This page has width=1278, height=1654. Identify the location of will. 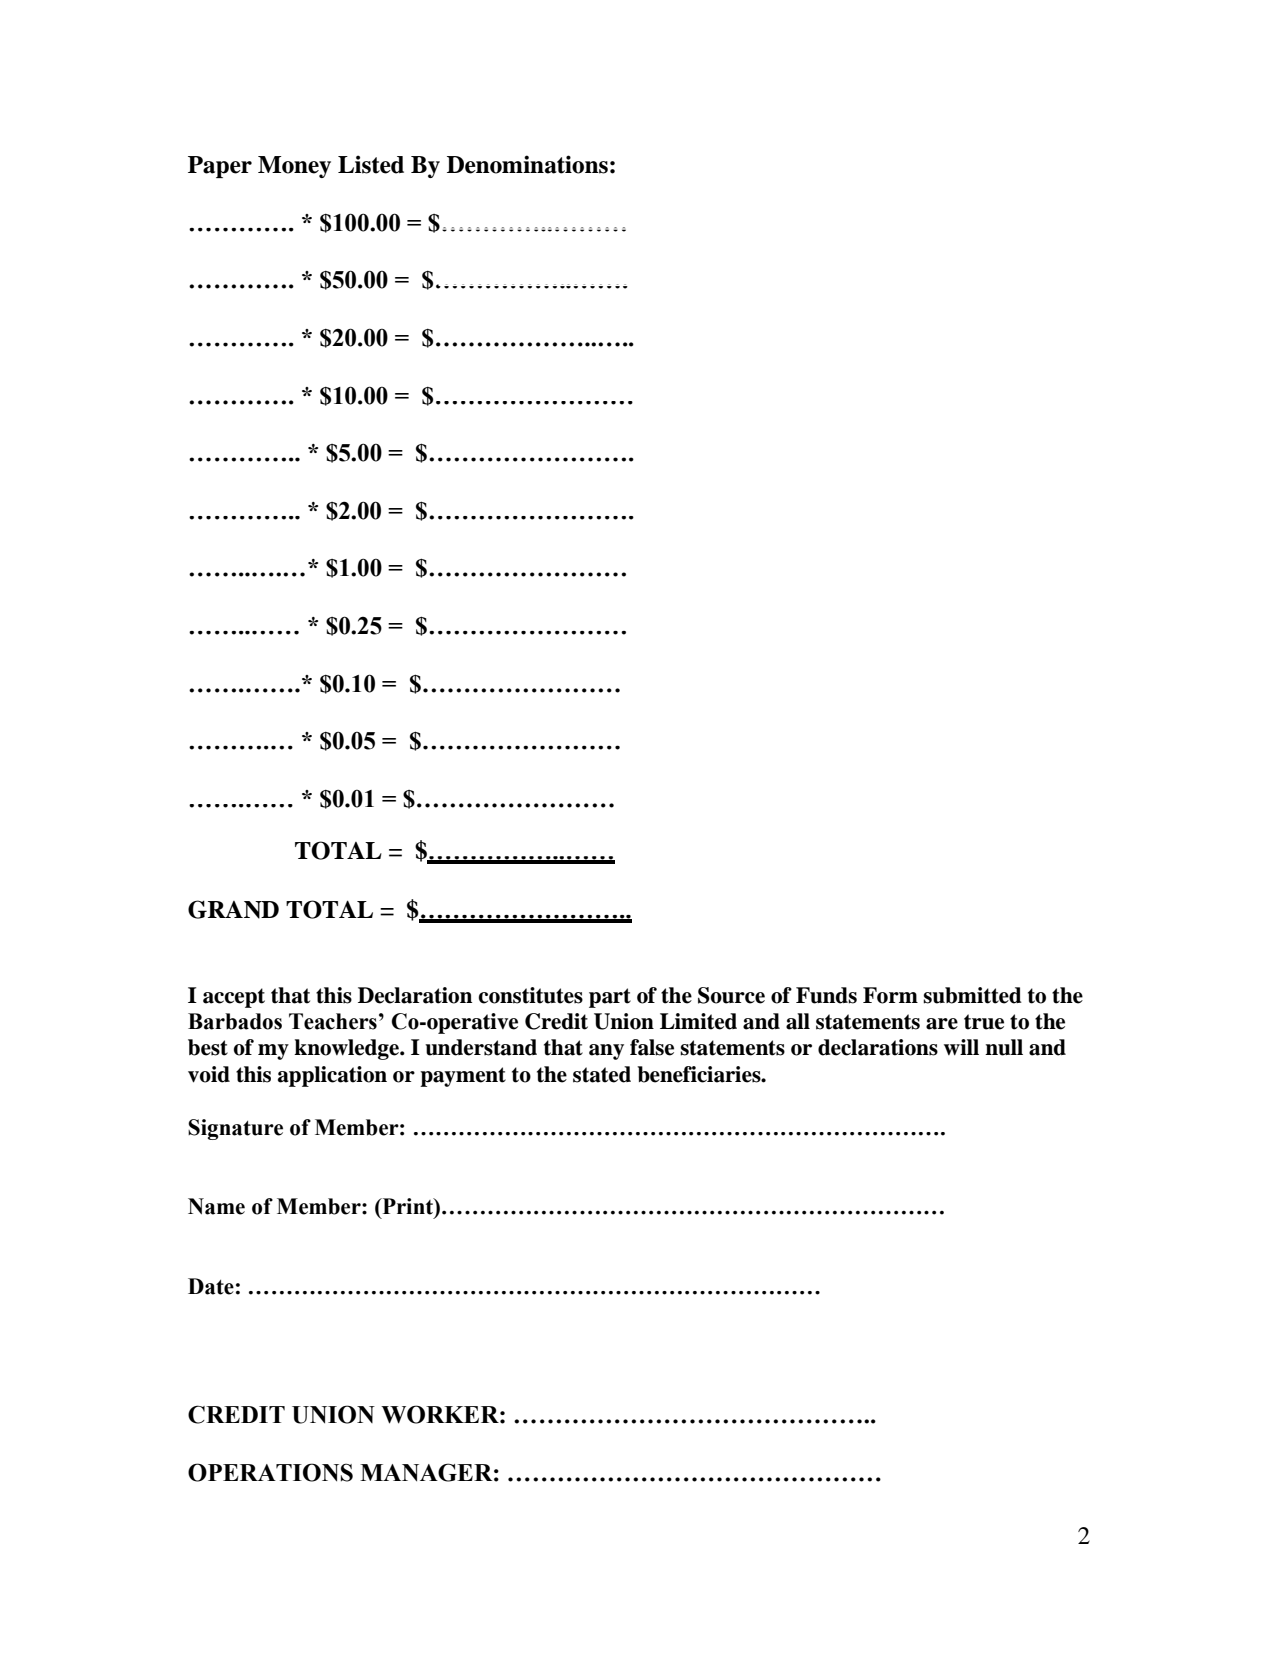
(961, 1047).
